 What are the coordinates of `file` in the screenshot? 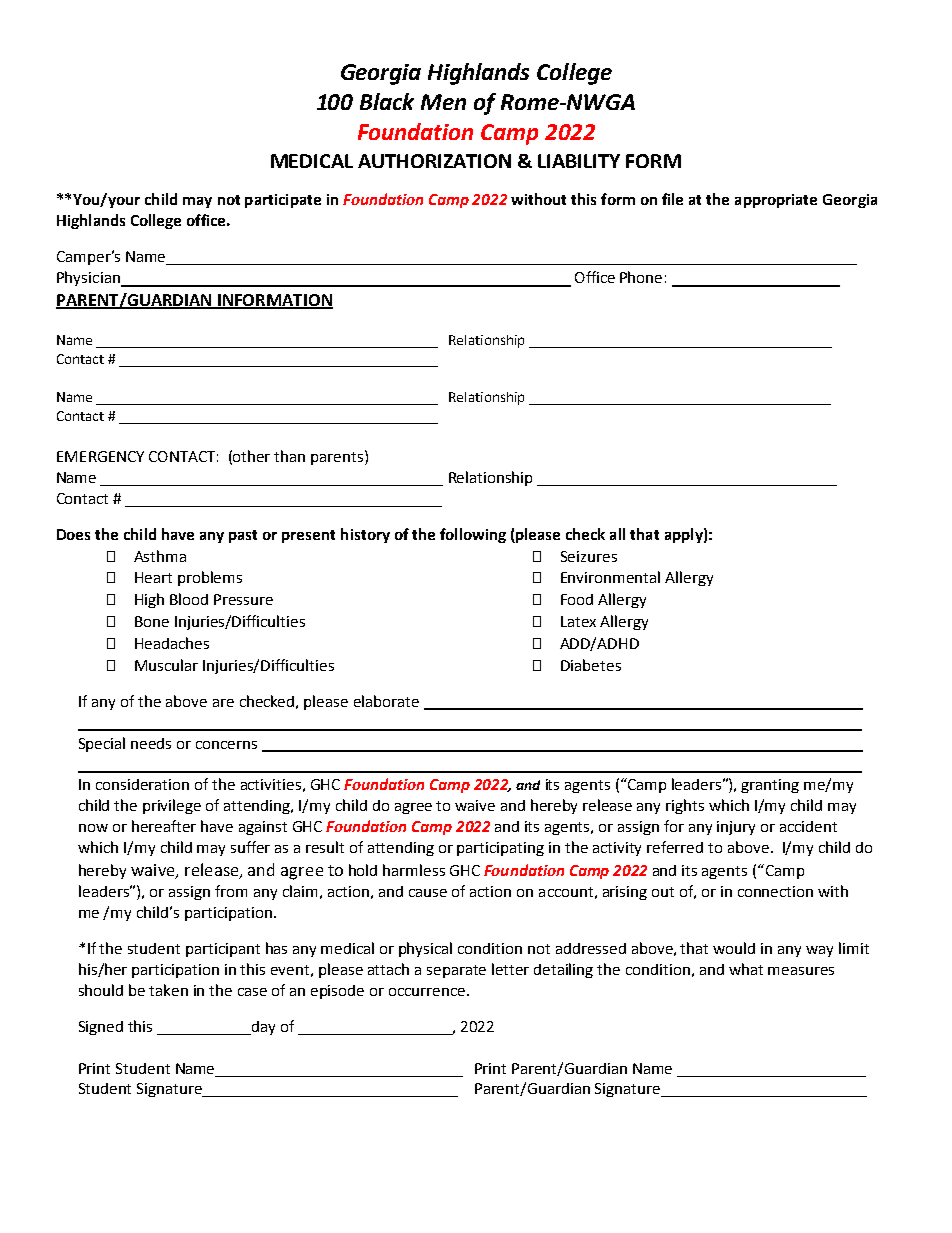 It's located at (672, 199).
